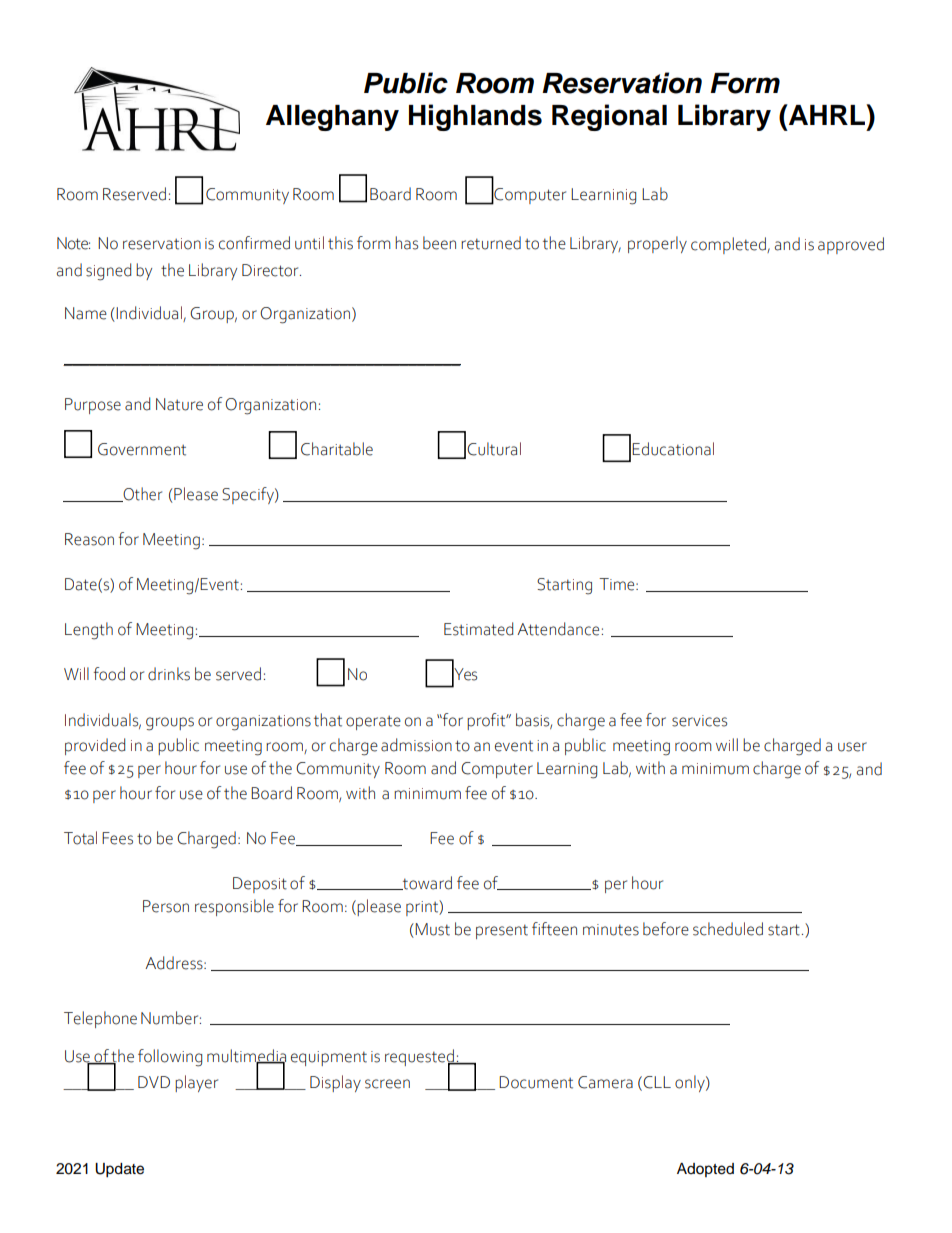  What do you see at coordinates (729, 245) in the screenshot?
I see `completed` at bounding box center [729, 245].
